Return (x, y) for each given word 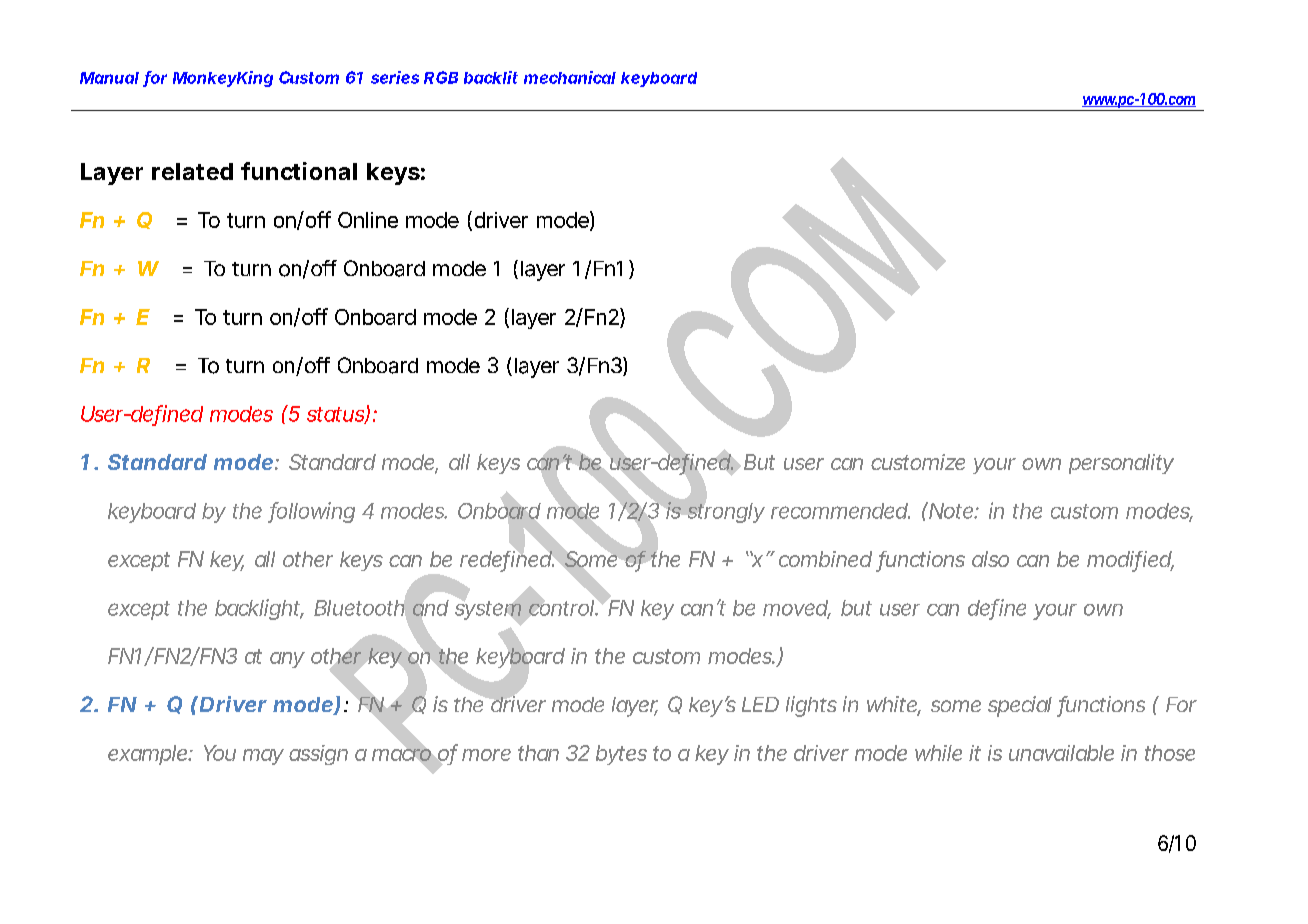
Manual (109, 78)
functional (299, 171)
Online (368, 220)
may (263, 757)
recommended (840, 511)
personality (1121, 464)
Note (953, 511)
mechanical (570, 77)
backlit (491, 77)
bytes (621, 755)
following (311, 512)
